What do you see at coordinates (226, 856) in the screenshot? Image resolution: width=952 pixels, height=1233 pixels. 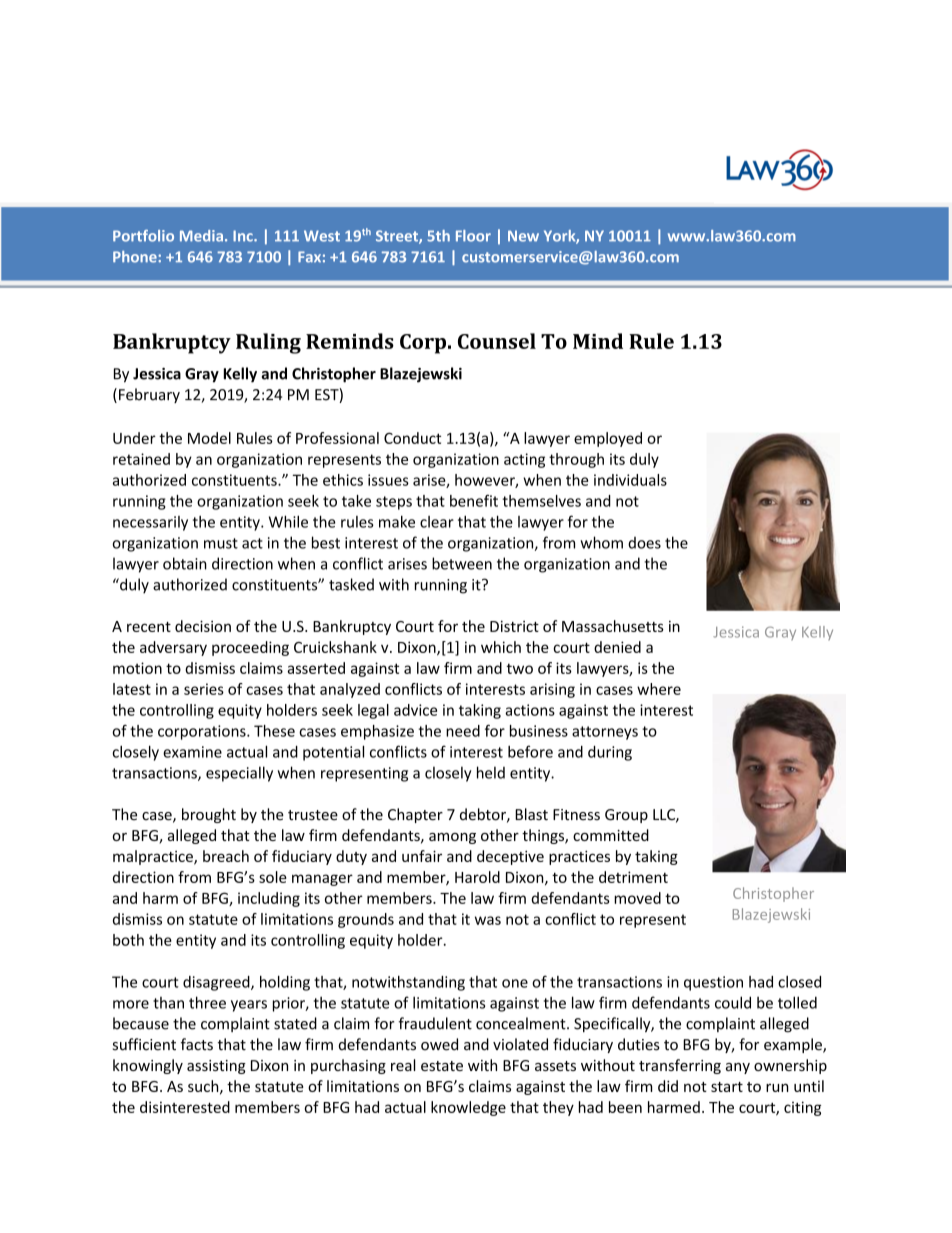 I see `breach` at bounding box center [226, 856].
